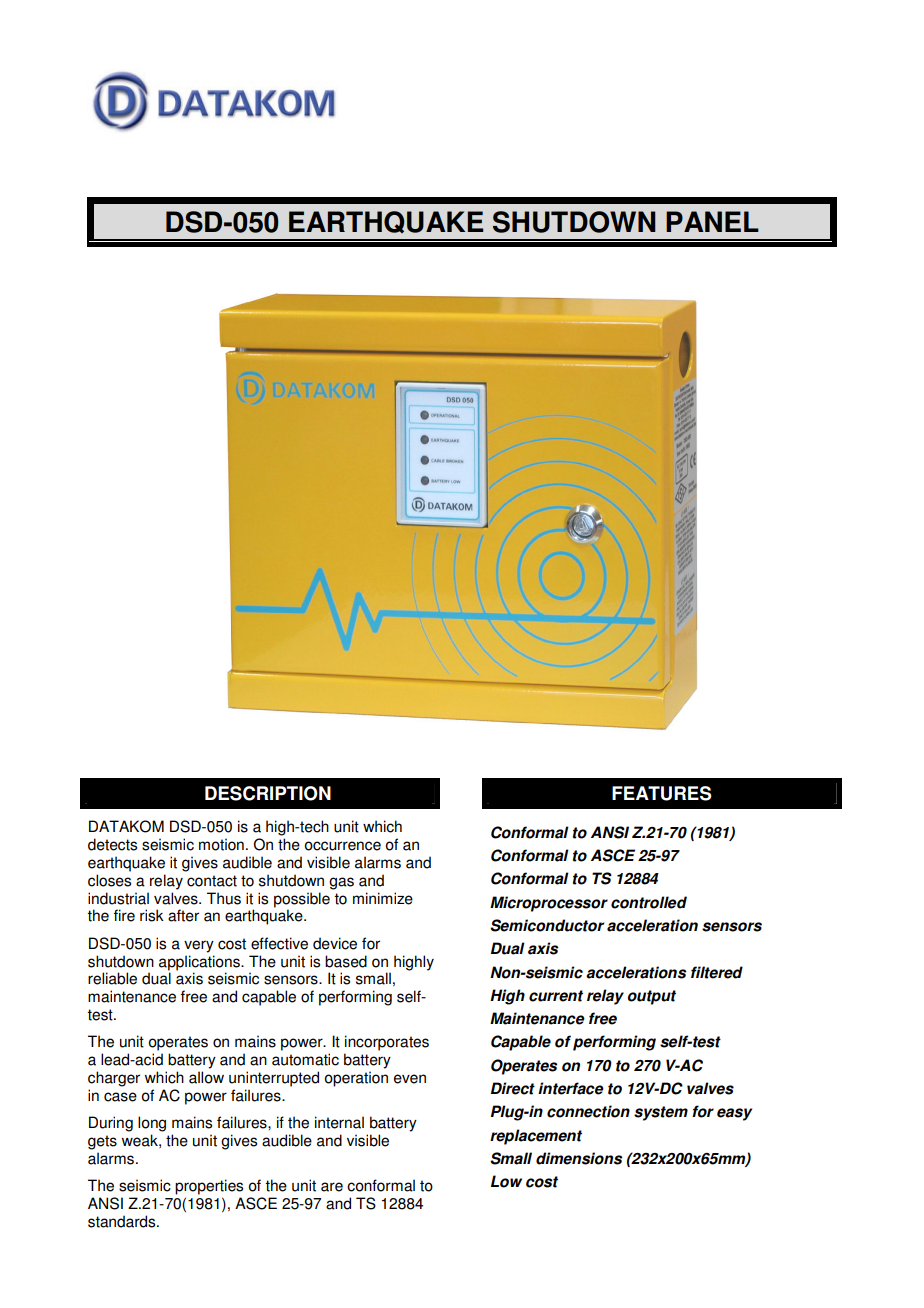 Image resolution: width=924 pixels, height=1308 pixels. Describe the element at coordinates (662, 793) in the image. I see `FEATURES` at that location.
